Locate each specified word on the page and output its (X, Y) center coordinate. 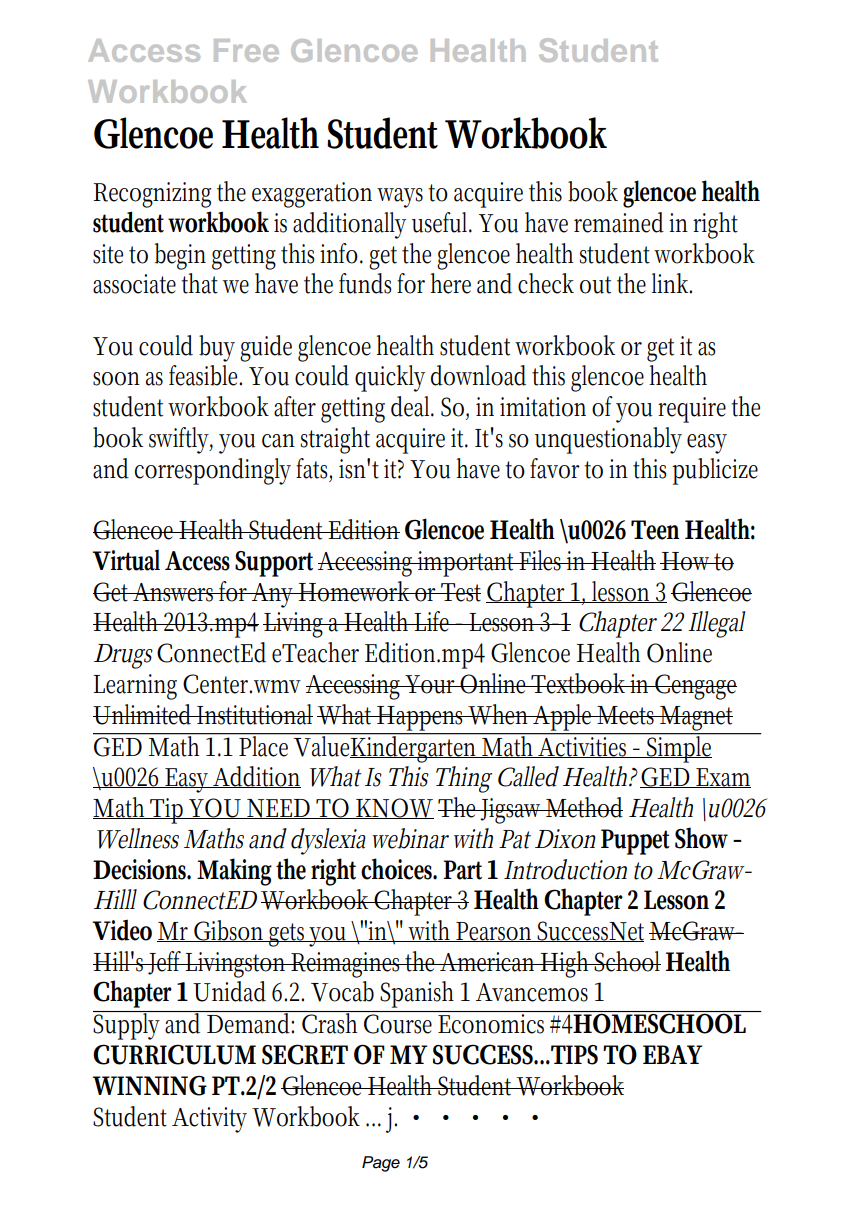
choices (399, 869)
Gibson (230, 931)
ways (400, 198)
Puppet (635, 842)
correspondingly (213, 471)
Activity (209, 1120)
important (467, 564)
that (199, 283)
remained (619, 222)
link (672, 283)
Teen (655, 530)
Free (246, 50)
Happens (421, 718)
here (450, 283)
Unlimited (144, 714)
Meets (627, 715)
